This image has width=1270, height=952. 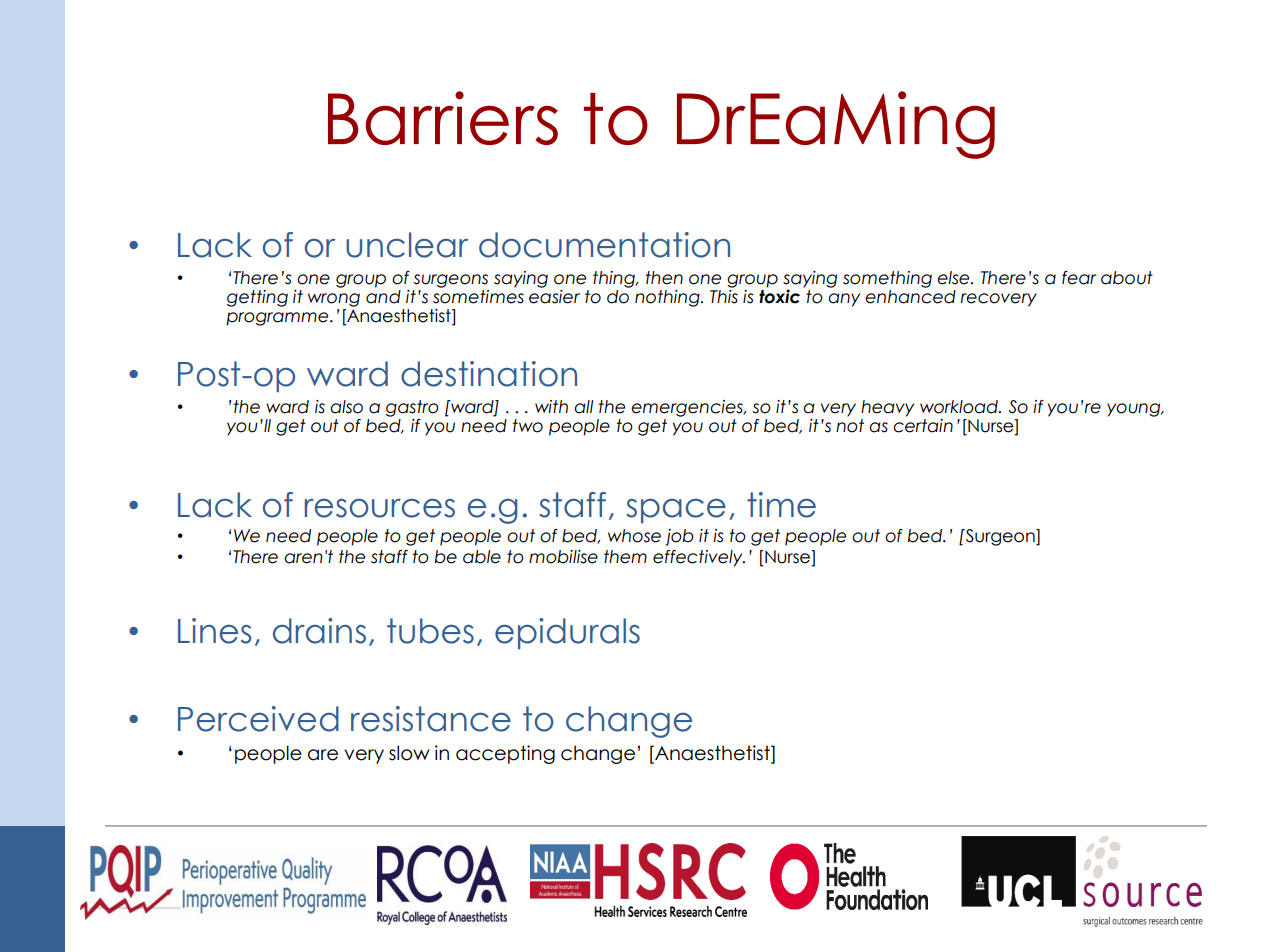 I want to click on documentation, so click(x=604, y=245).
